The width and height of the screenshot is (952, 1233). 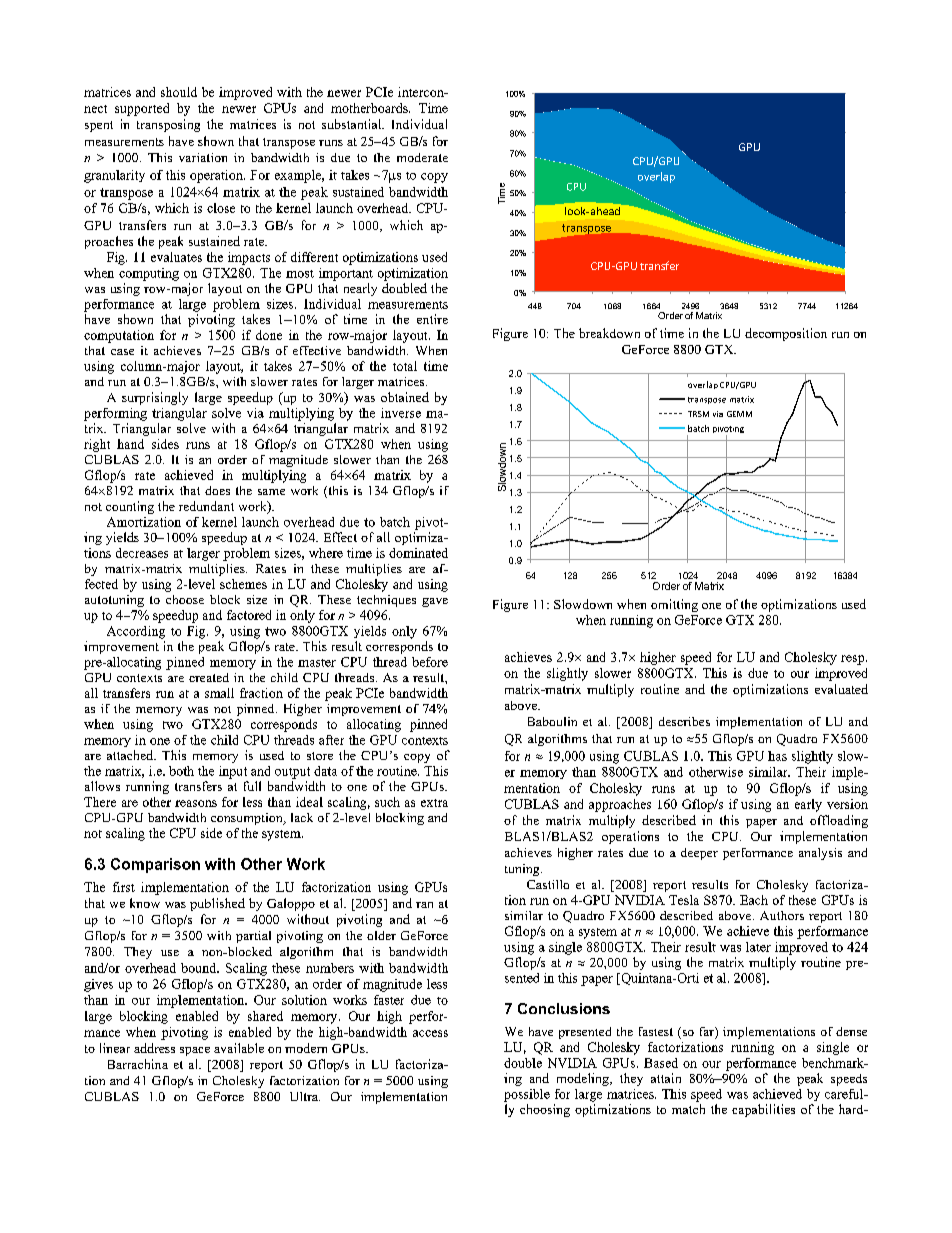 What do you see at coordinates (609, 333) in the screenshot?
I see `breakdown` at bounding box center [609, 333].
